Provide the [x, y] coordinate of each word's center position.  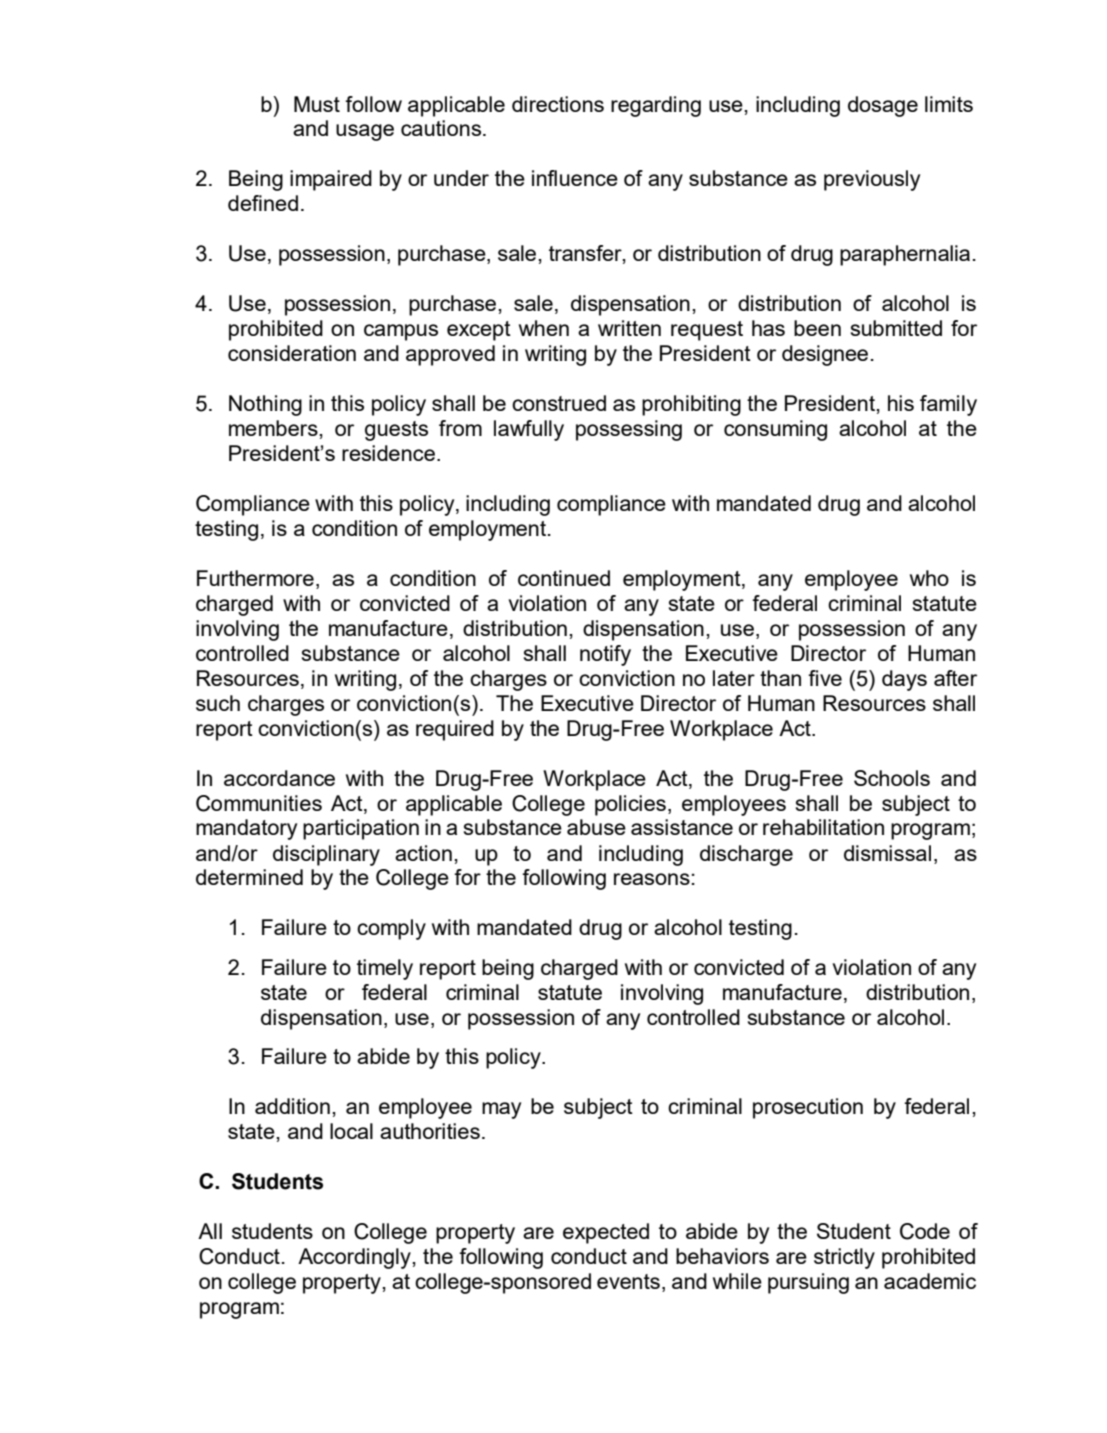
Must [317, 104]
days [904, 680]
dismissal [887, 853]
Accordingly [355, 1258]
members [274, 428]
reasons [652, 879]
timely [385, 969]
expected [606, 1233]
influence [575, 178]
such [218, 703]
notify [605, 655]
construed [559, 403]
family [948, 405]
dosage [883, 106]
